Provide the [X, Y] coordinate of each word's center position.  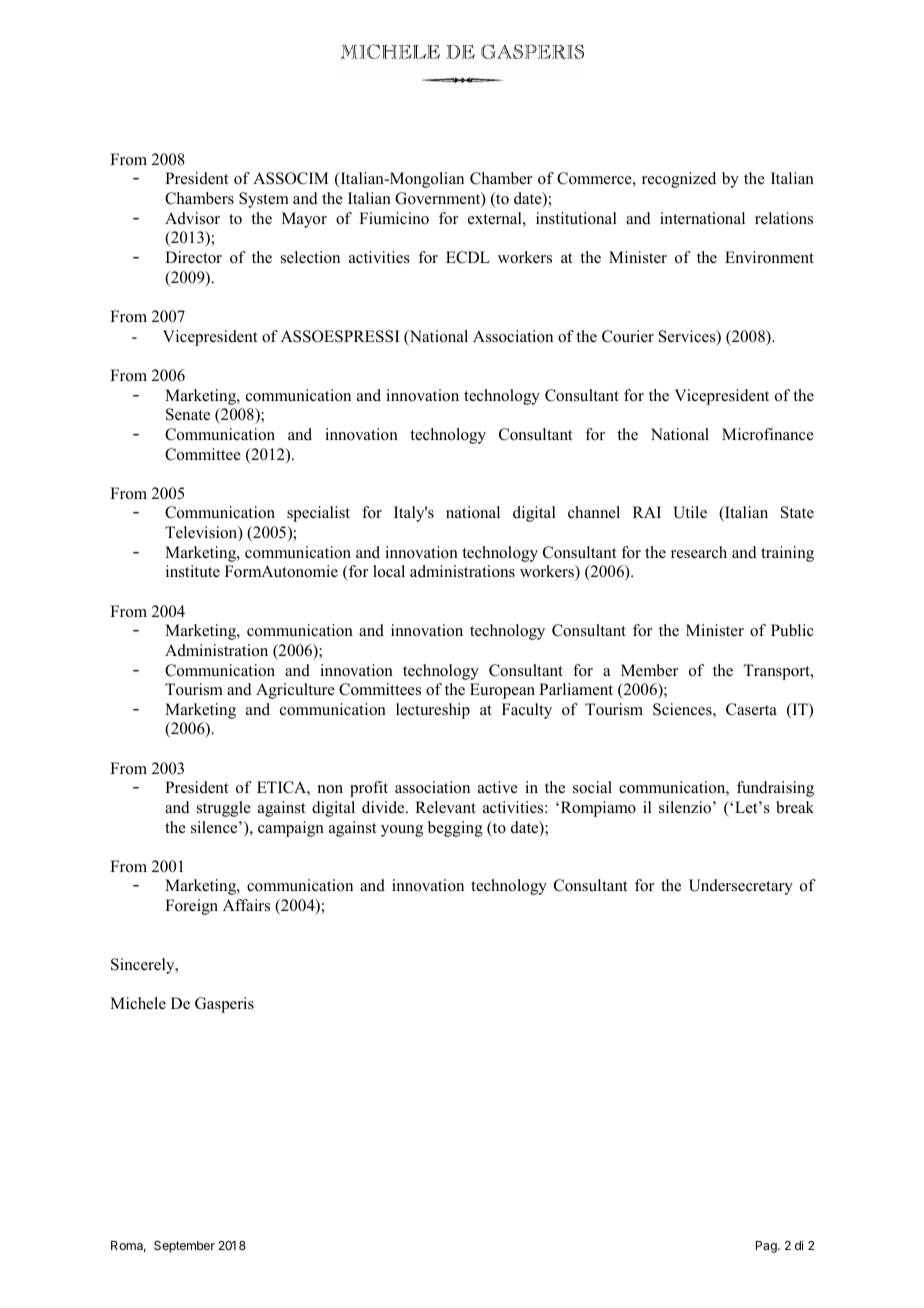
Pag [767, 1247]
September [184, 1247]
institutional [576, 218]
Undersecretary [741, 887]
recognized [679, 180]
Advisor [192, 218]
